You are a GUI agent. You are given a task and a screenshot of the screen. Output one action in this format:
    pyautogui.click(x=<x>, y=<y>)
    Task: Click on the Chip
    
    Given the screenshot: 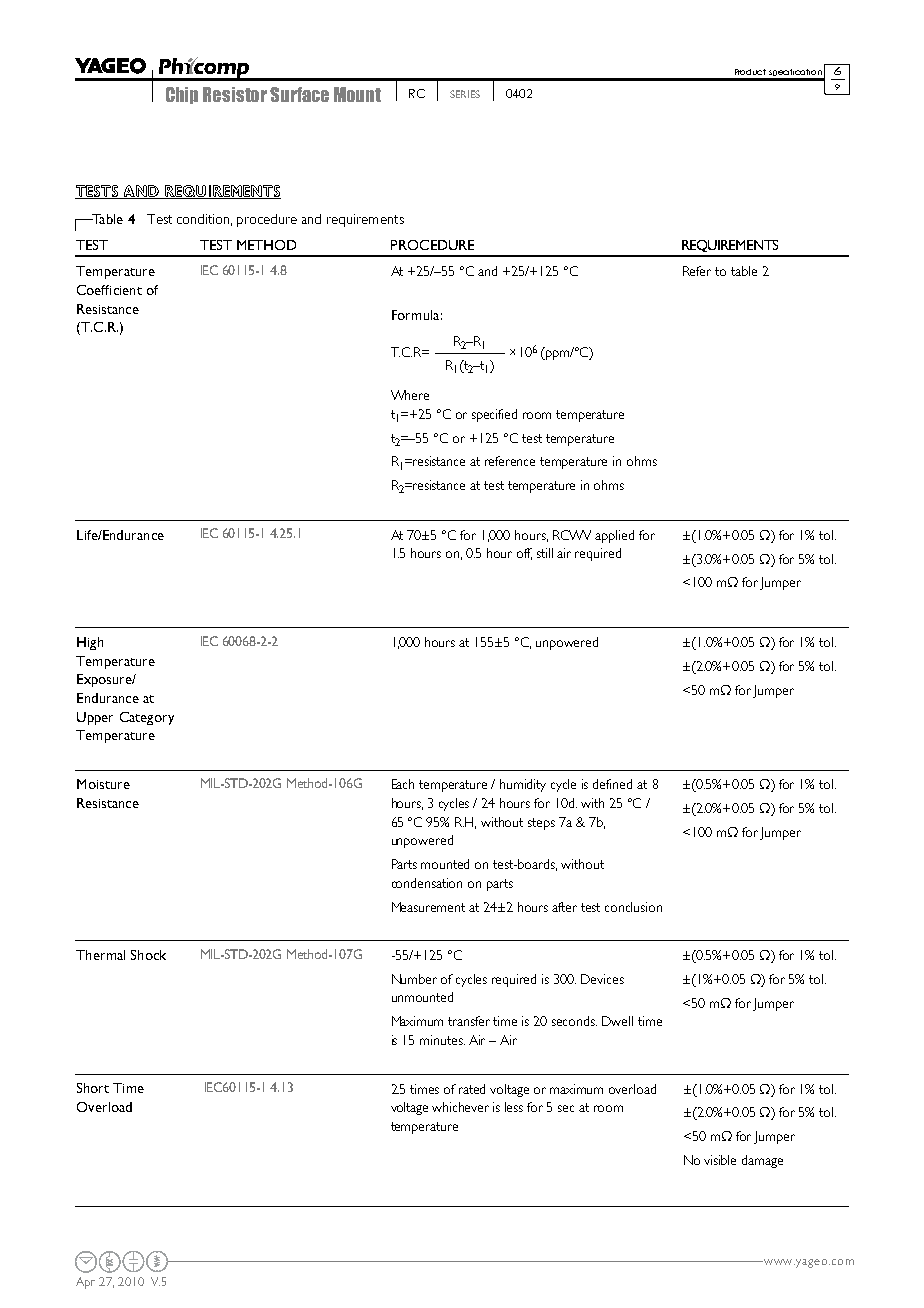 What is the action you would take?
    pyautogui.click(x=182, y=95)
